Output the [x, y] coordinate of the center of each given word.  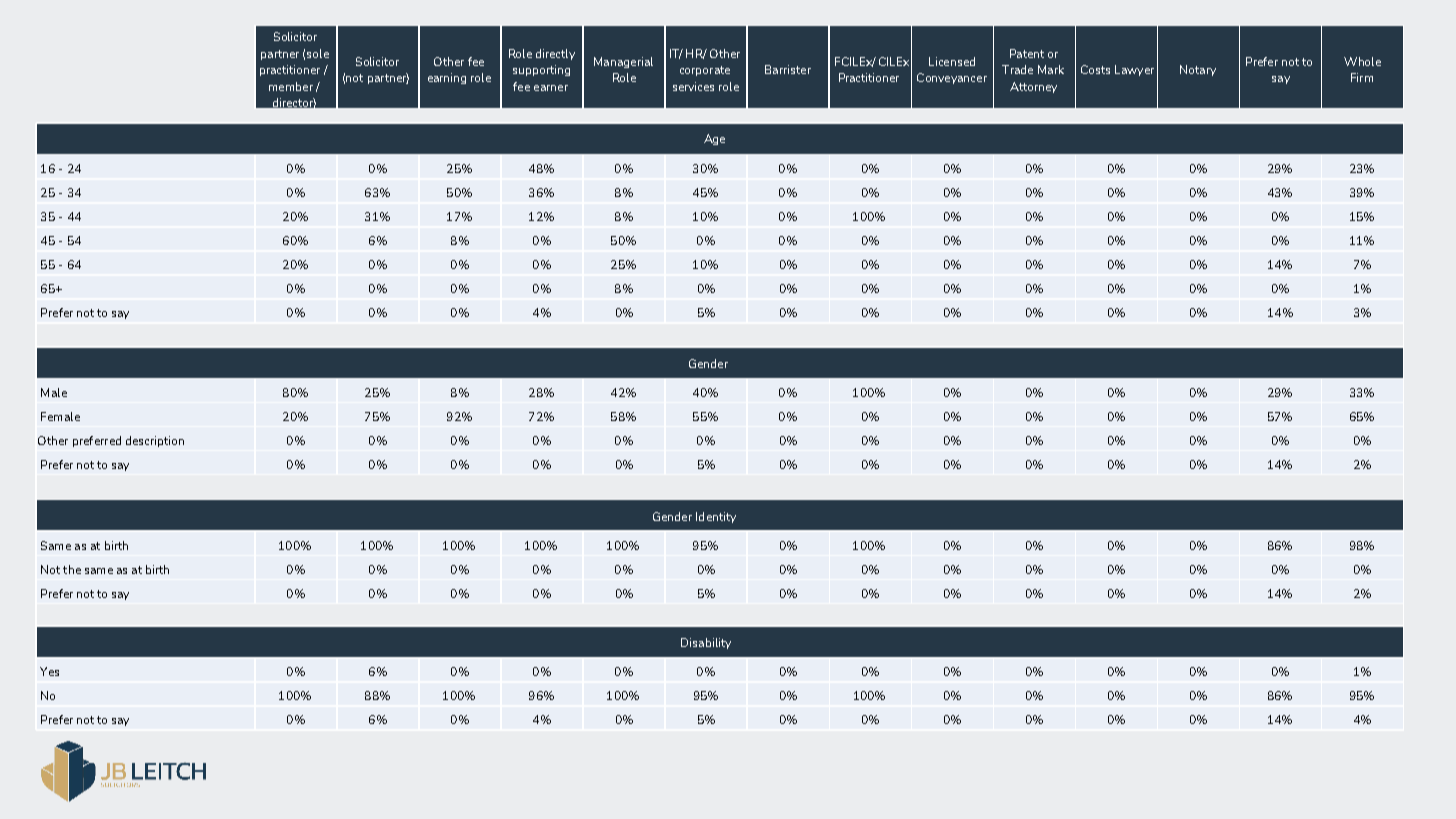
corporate [705, 71]
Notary [1198, 70]
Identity [716, 517]
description [155, 441]
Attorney [1033, 87]
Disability [706, 643]
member [291, 86]
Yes [49, 671]
